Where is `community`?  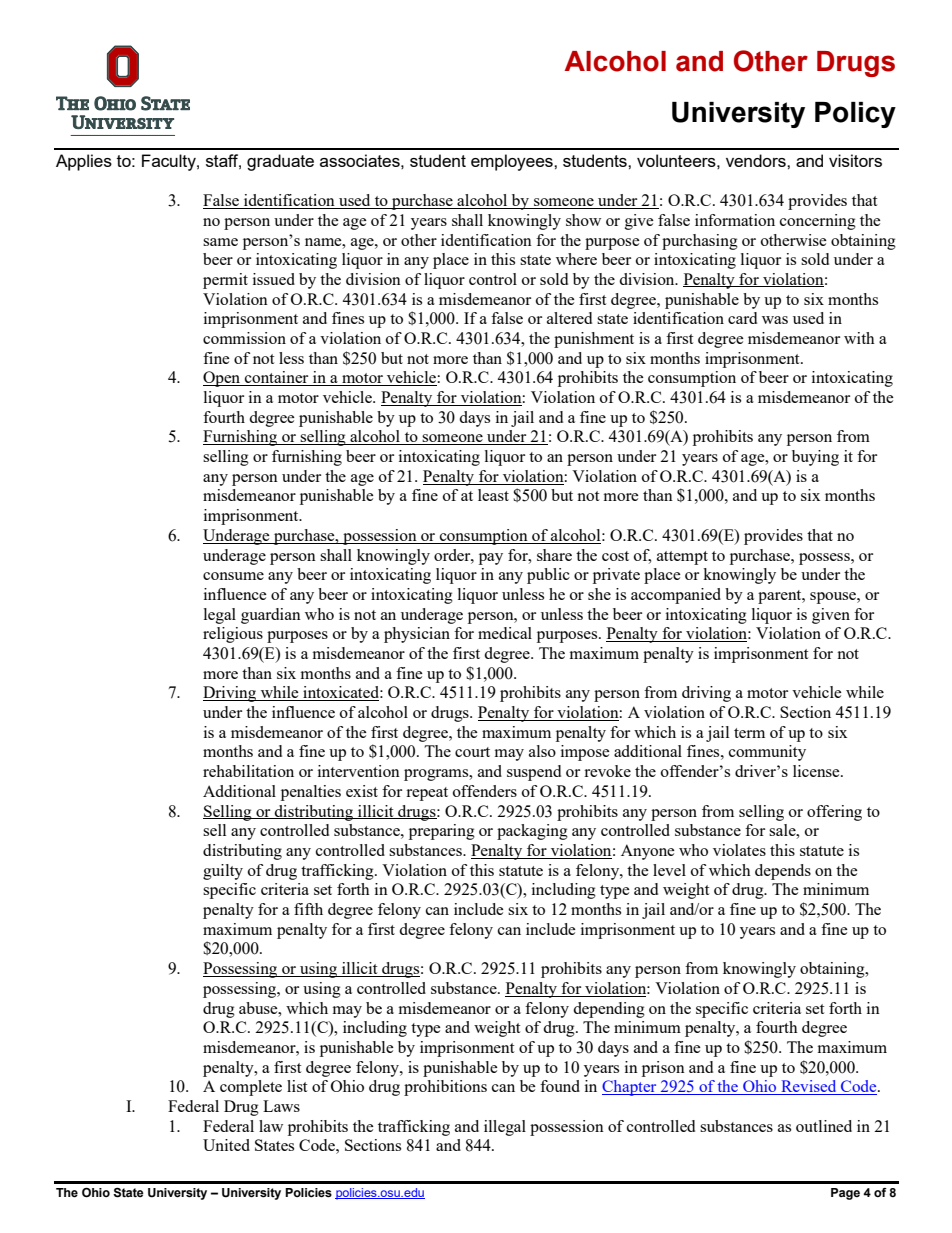
community is located at coordinates (767, 753).
